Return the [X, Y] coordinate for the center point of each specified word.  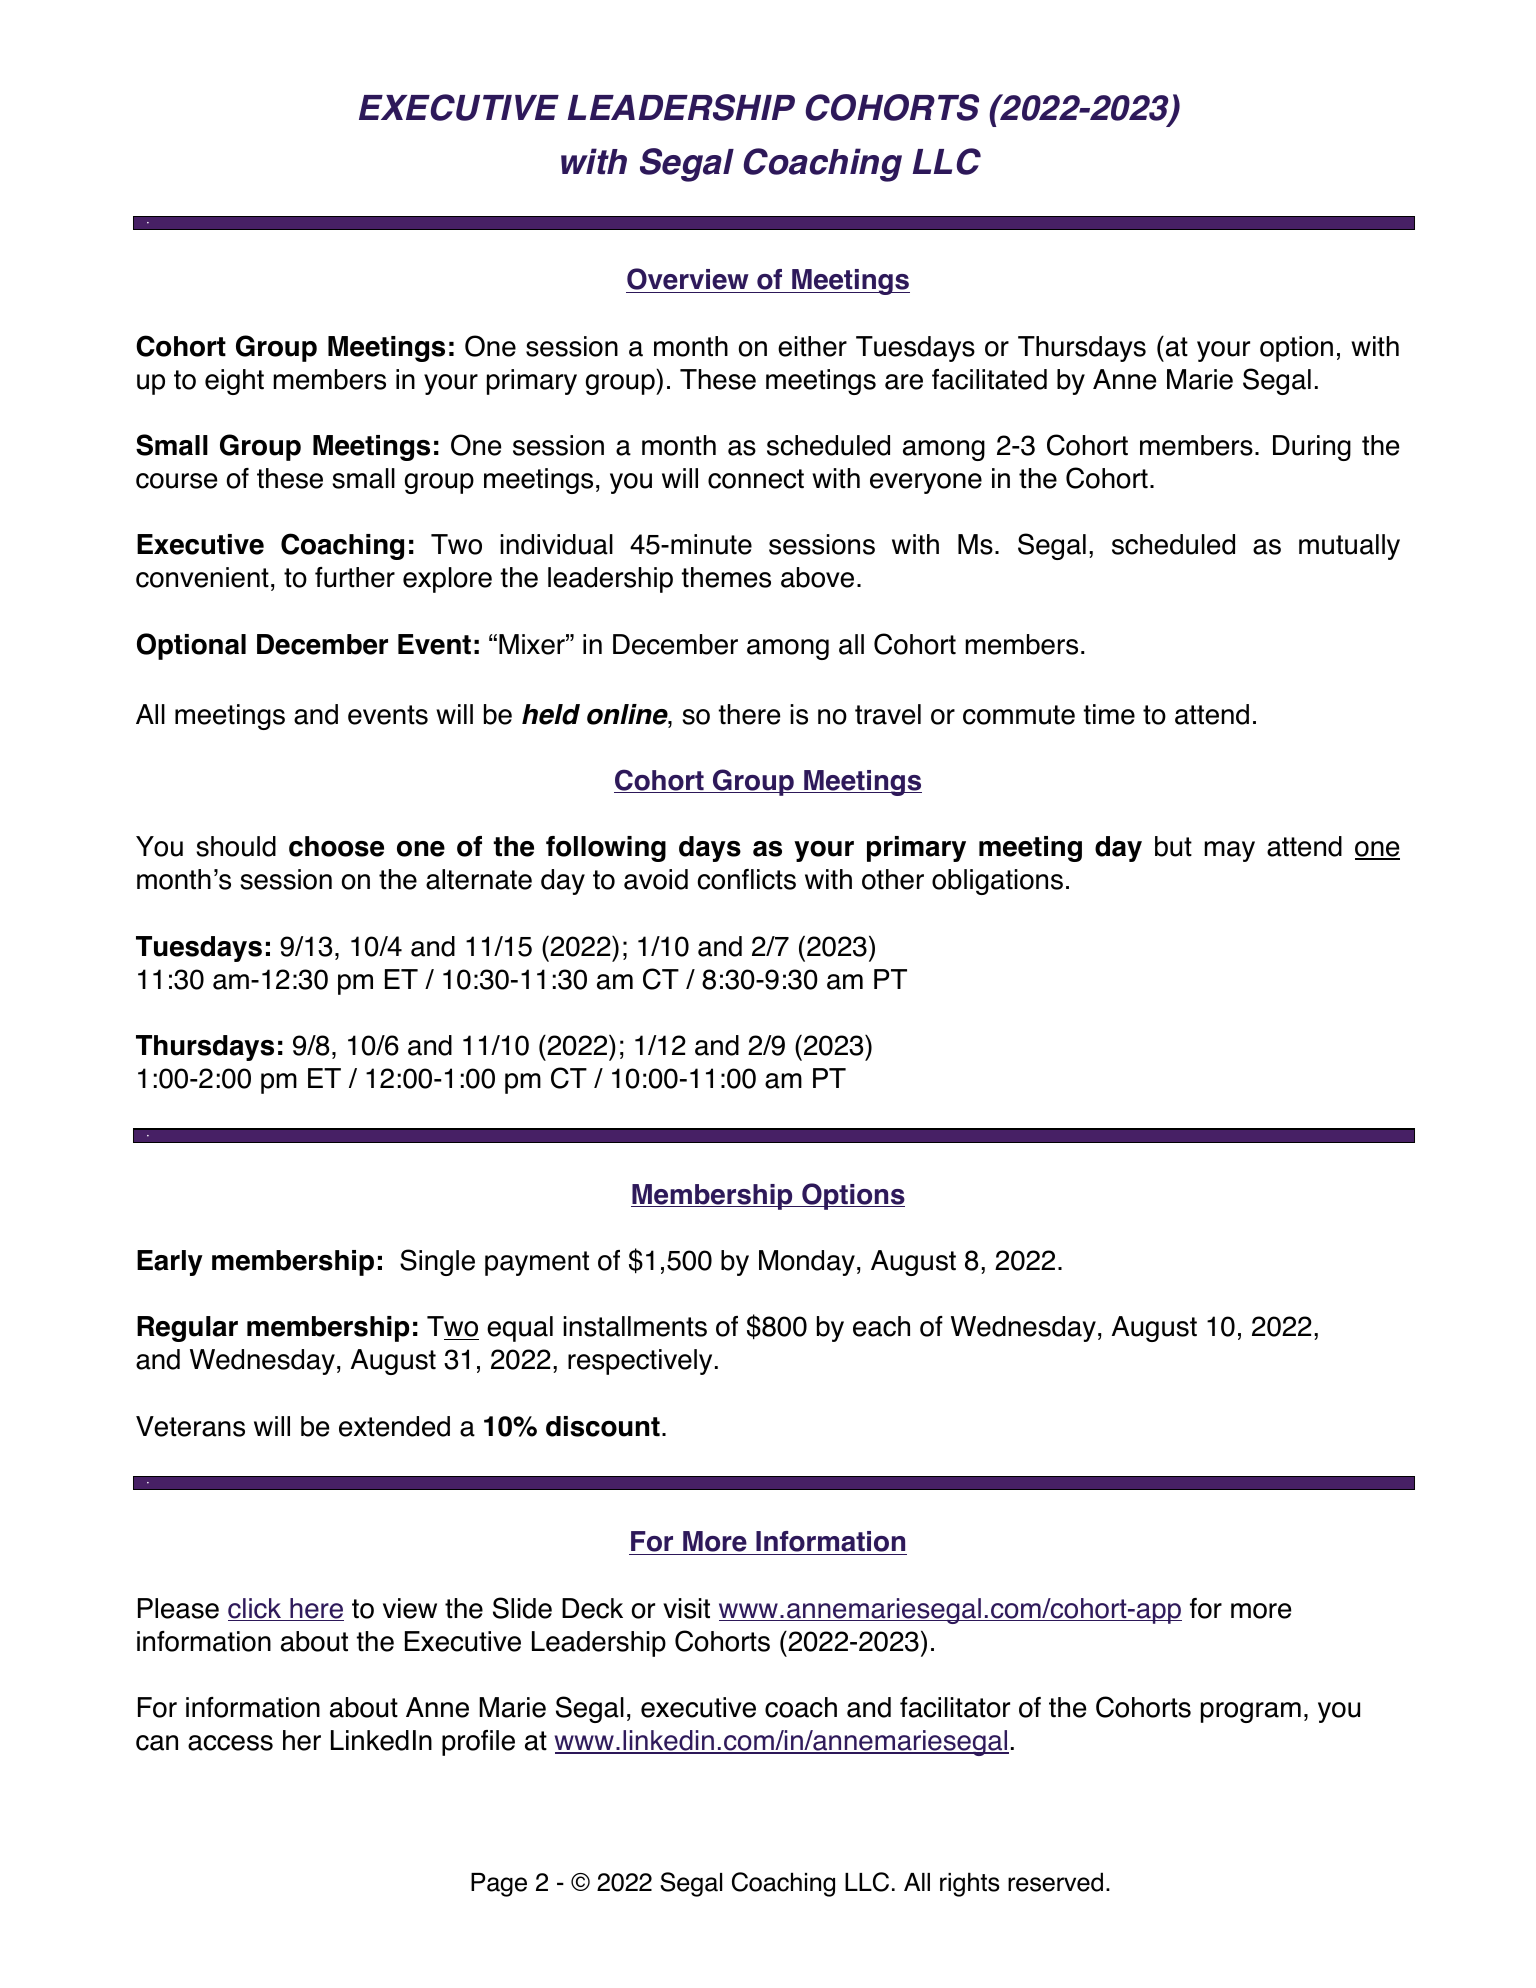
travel [888, 714]
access [230, 1743]
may [1229, 851]
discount [603, 1426]
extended [394, 1426]
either [812, 346]
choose [336, 846]
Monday [807, 1263]
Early [170, 1263]
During [1312, 448]
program [1251, 1712]
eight [234, 382]
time [1109, 714]
